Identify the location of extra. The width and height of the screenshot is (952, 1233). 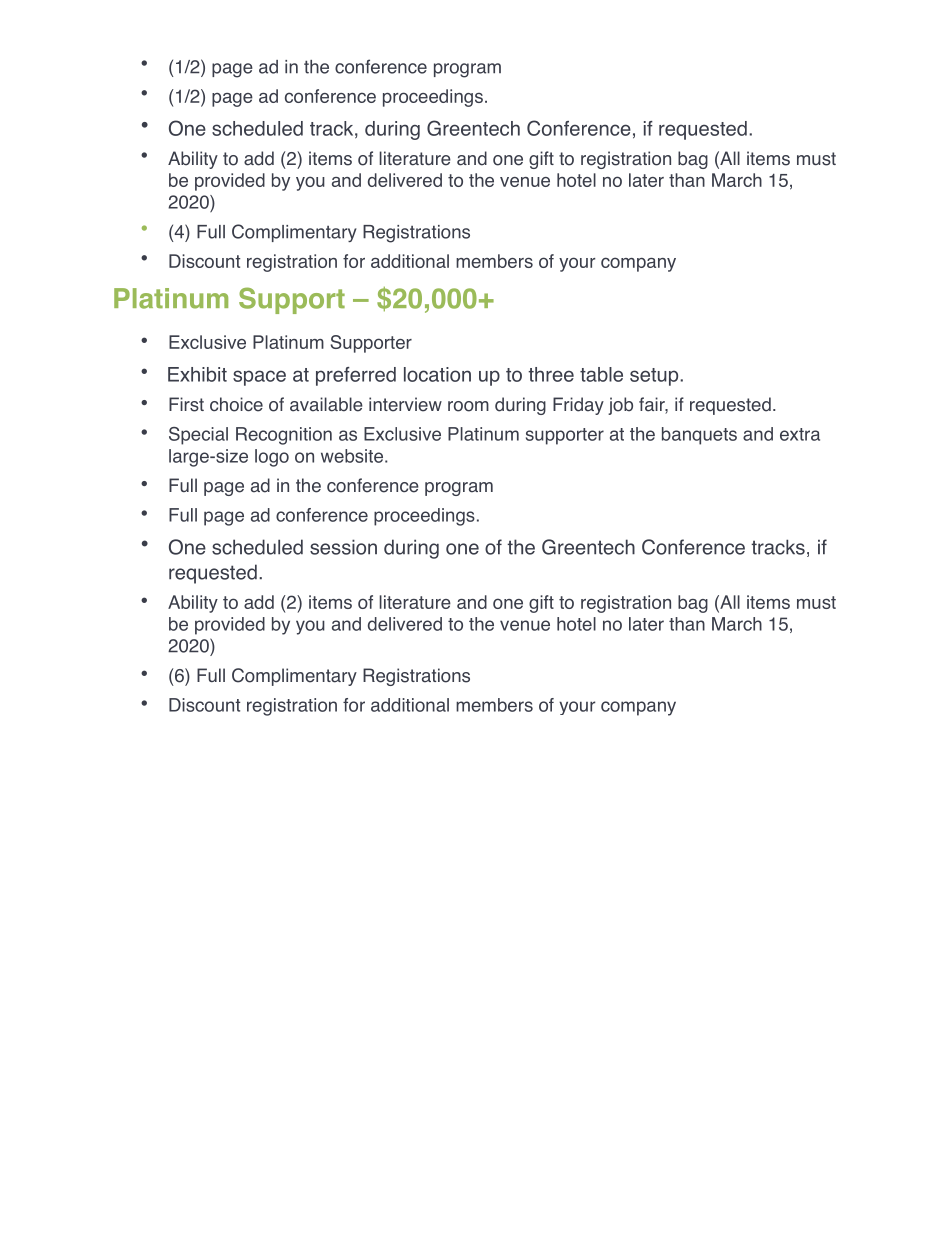
(800, 434).
